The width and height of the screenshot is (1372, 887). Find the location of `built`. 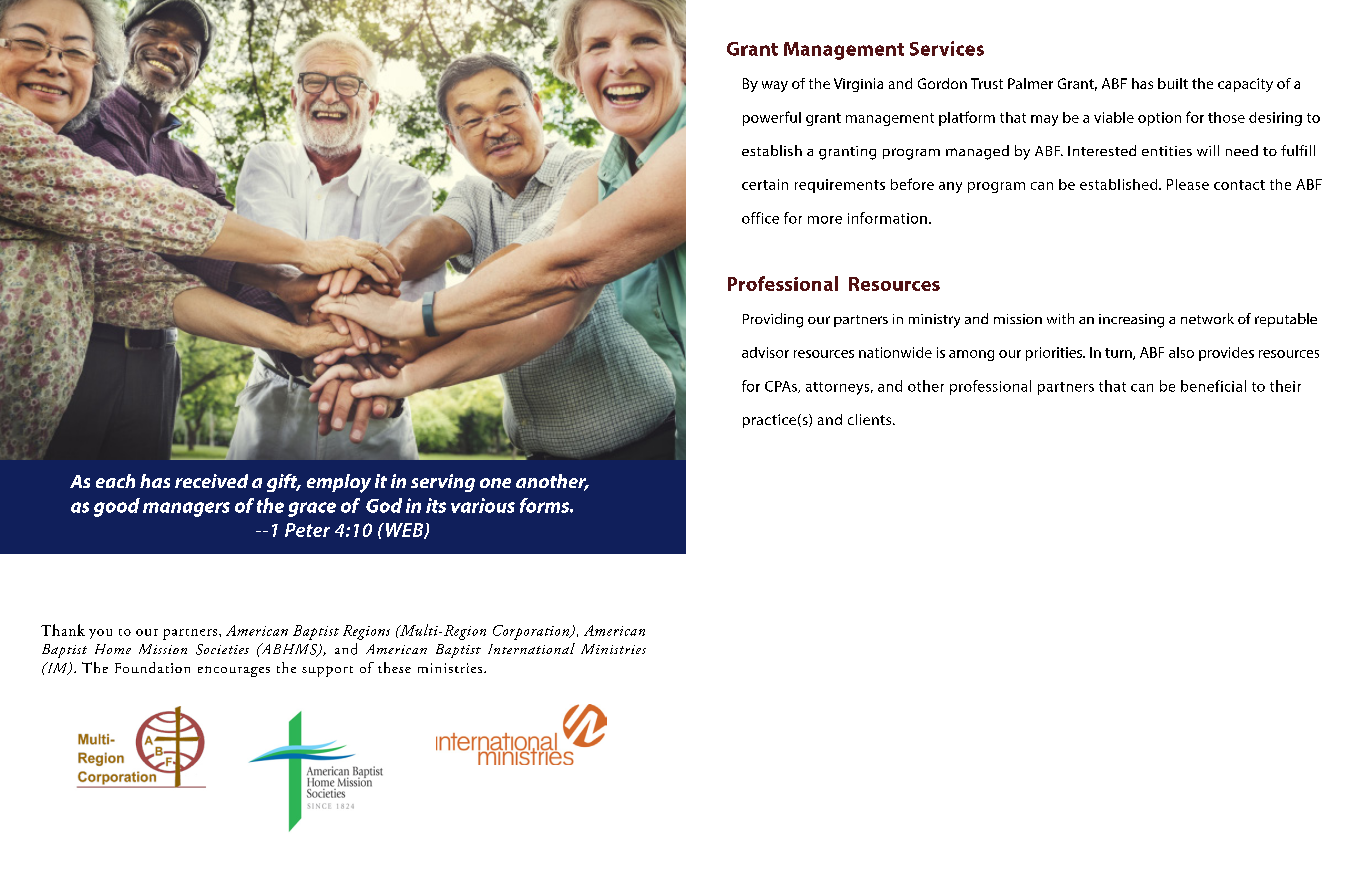

built is located at coordinates (1173, 83).
